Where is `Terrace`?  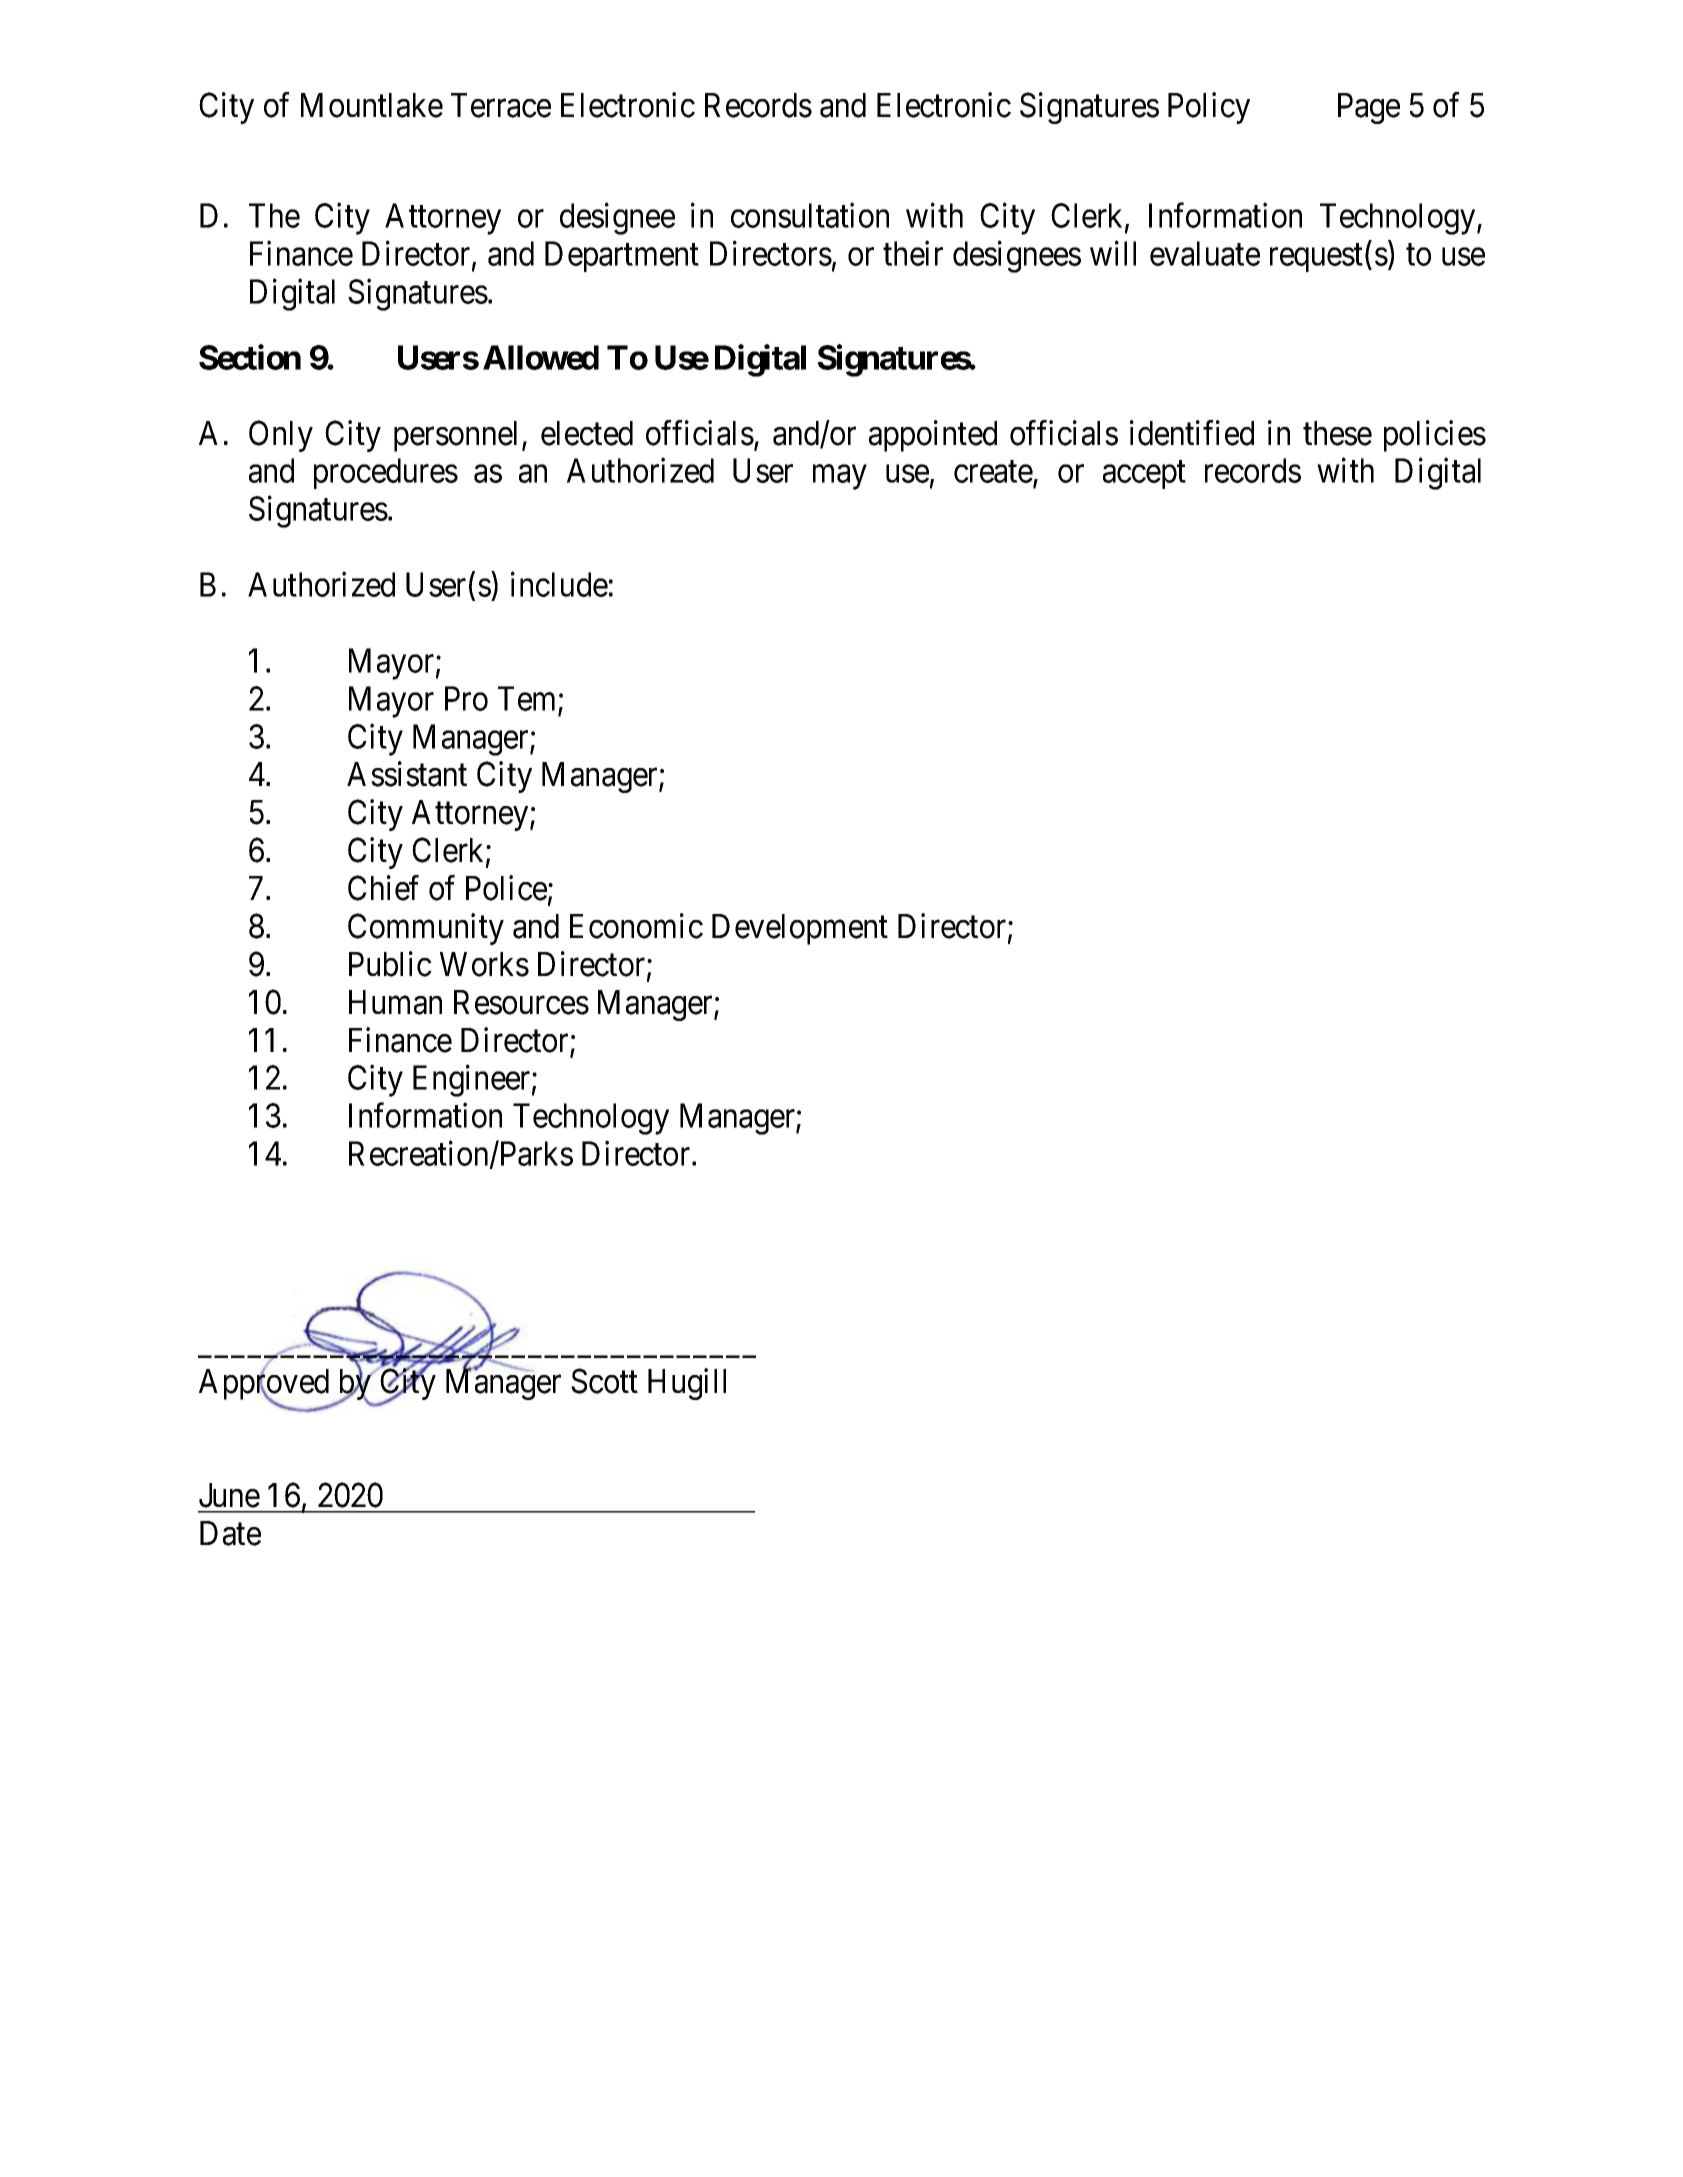 Terrace is located at coordinates (501, 105).
